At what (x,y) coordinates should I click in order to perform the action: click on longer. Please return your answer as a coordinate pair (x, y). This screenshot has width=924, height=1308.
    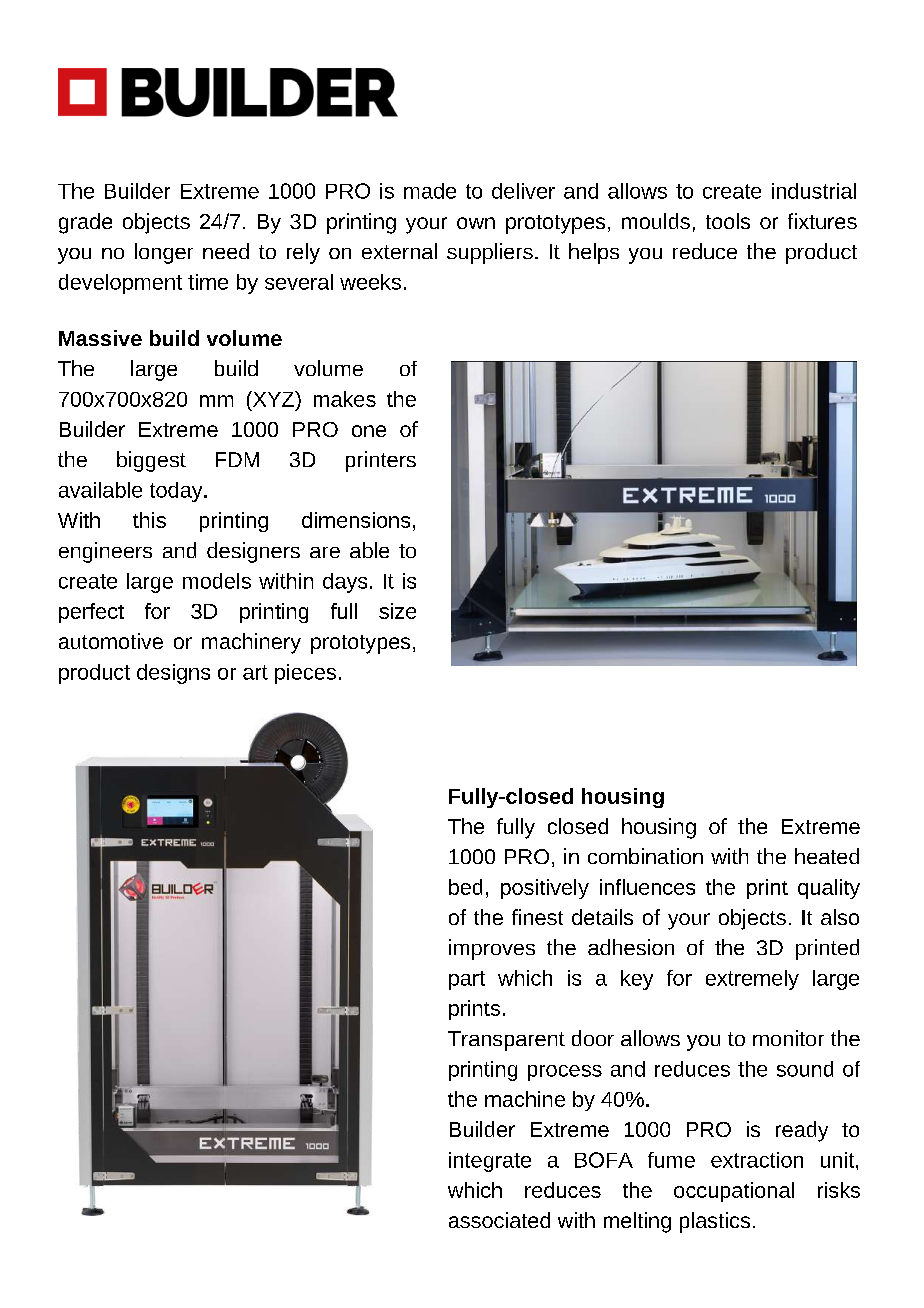
    Looking at the image, I should click on (164, 253).
